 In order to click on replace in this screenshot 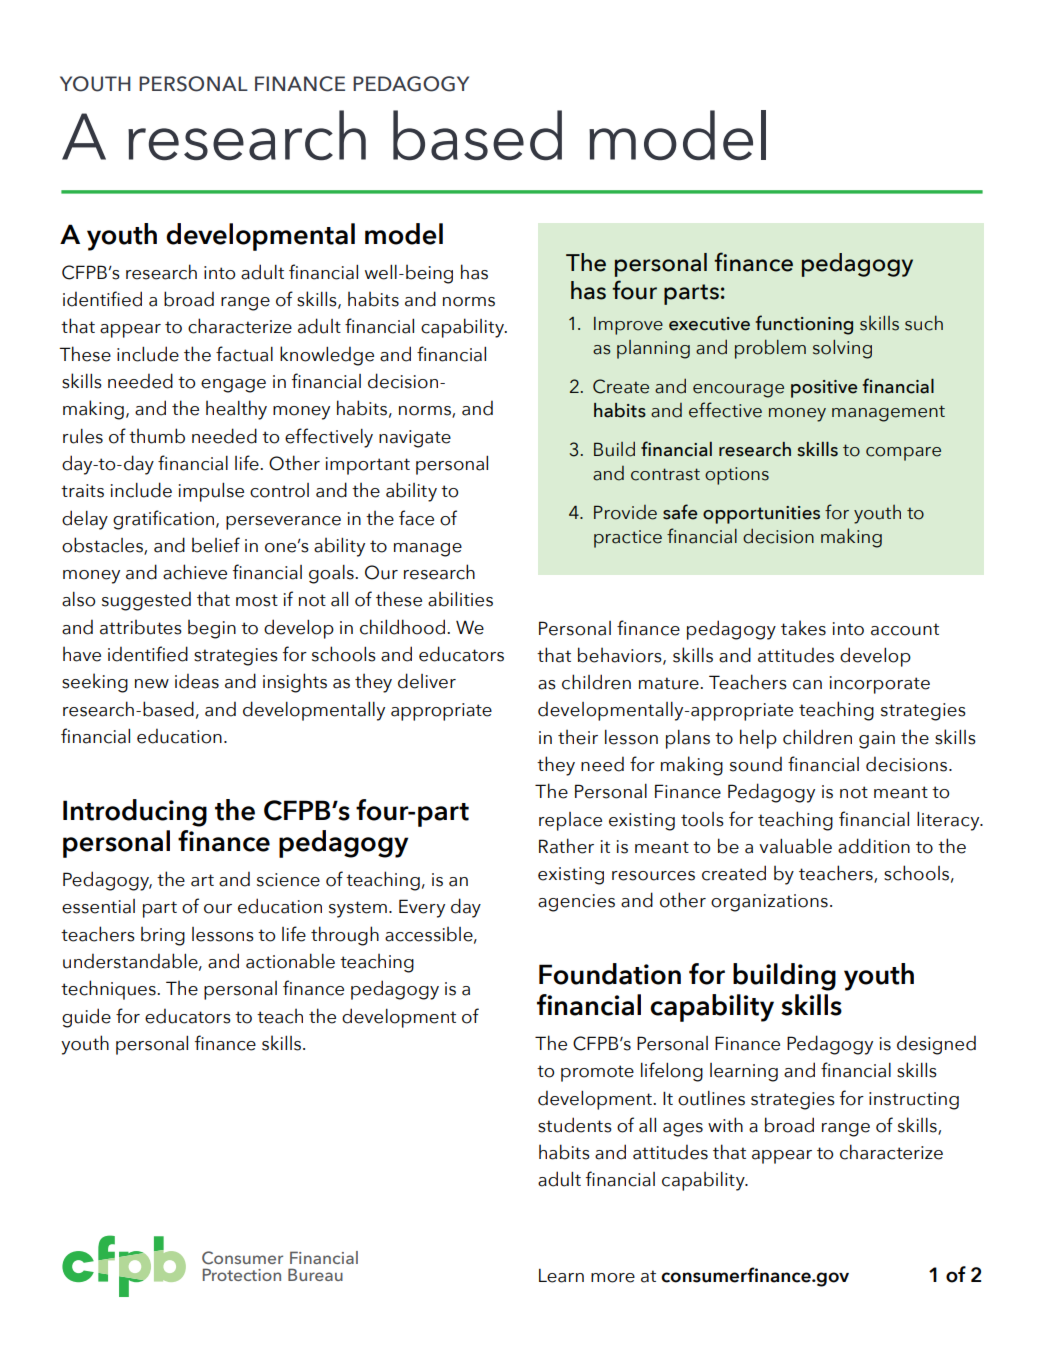, I will do `click(570, 821)`.
